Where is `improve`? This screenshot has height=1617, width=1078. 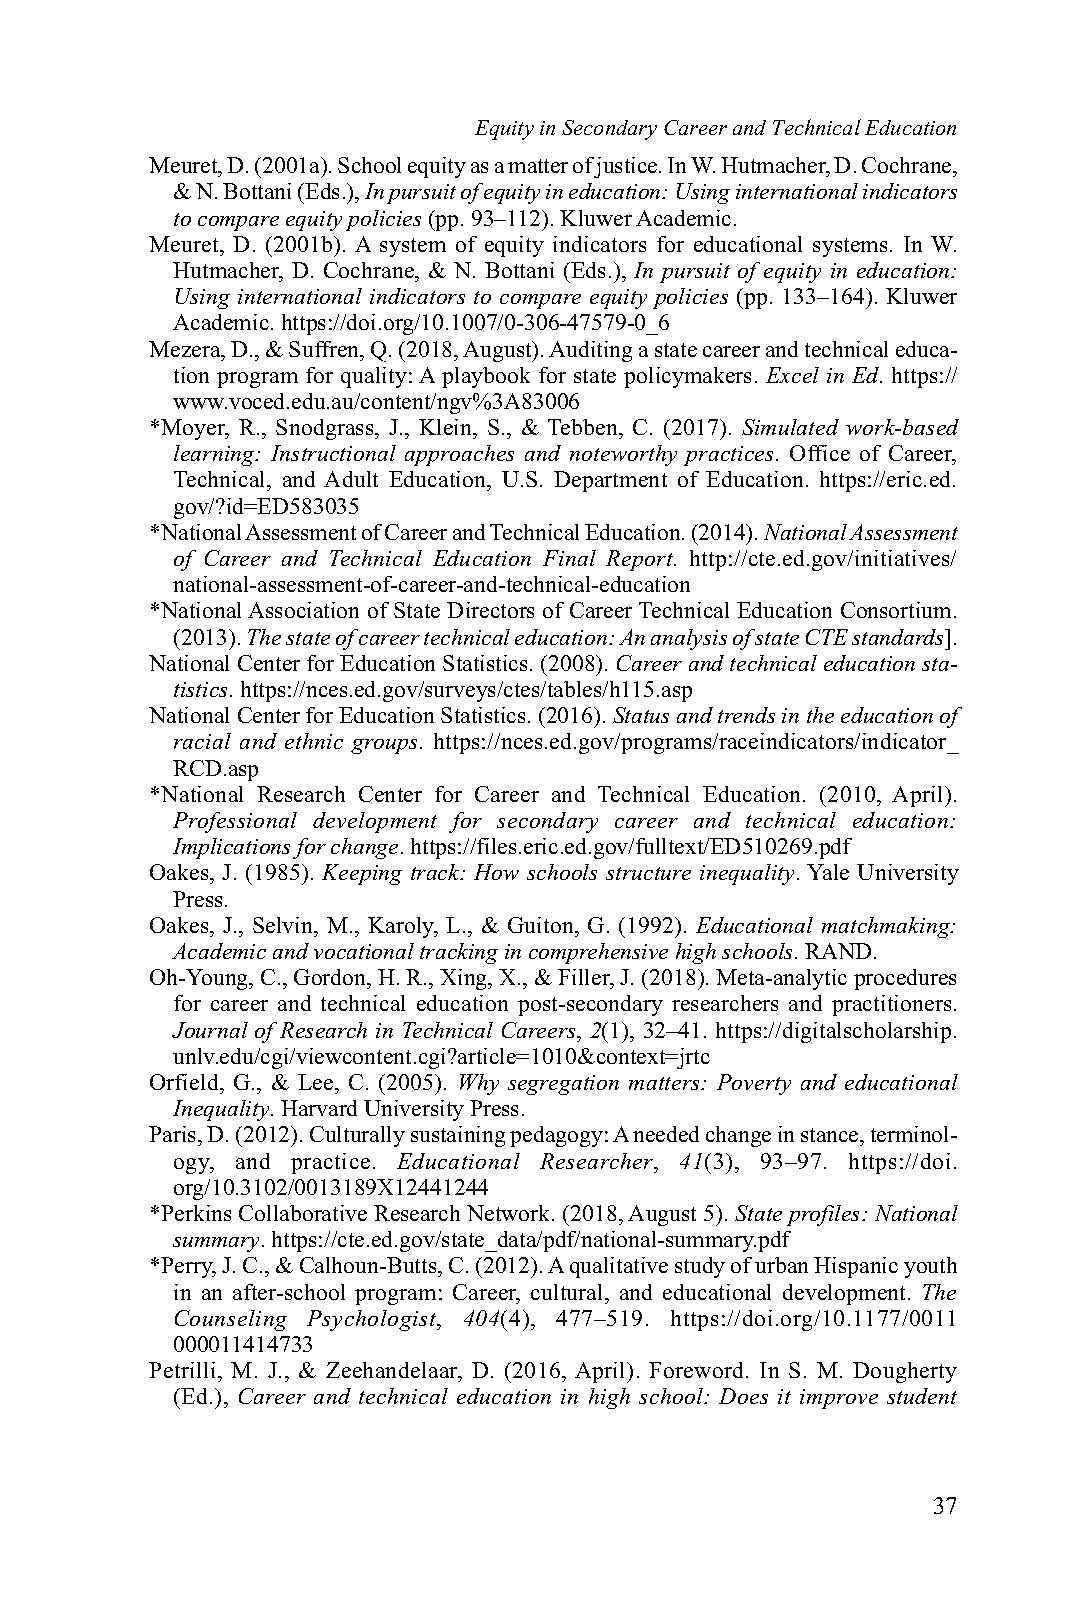
improve is located at coordinates (839, 1399).
